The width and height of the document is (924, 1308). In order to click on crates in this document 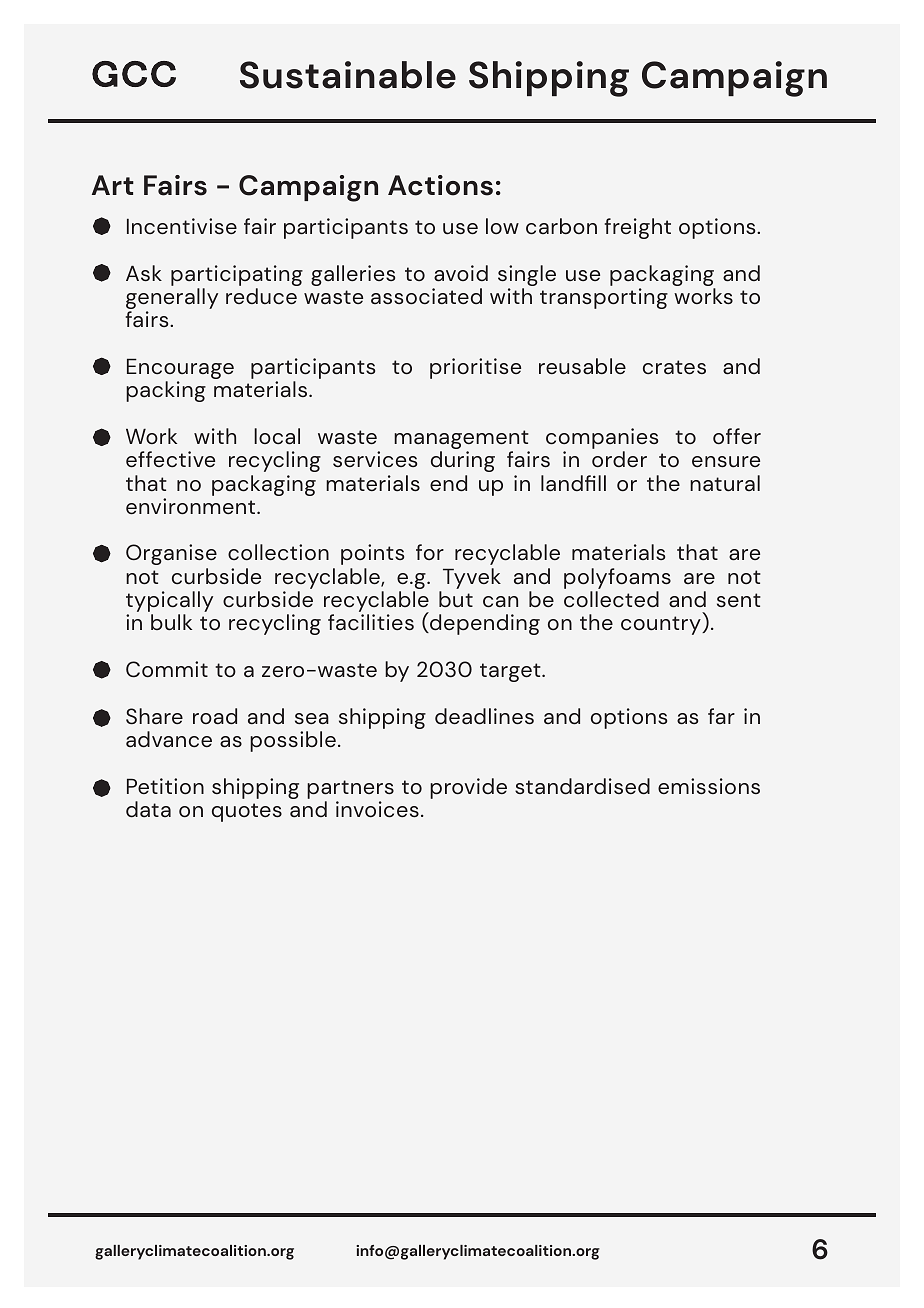, I will do `click(674, 367)`.
